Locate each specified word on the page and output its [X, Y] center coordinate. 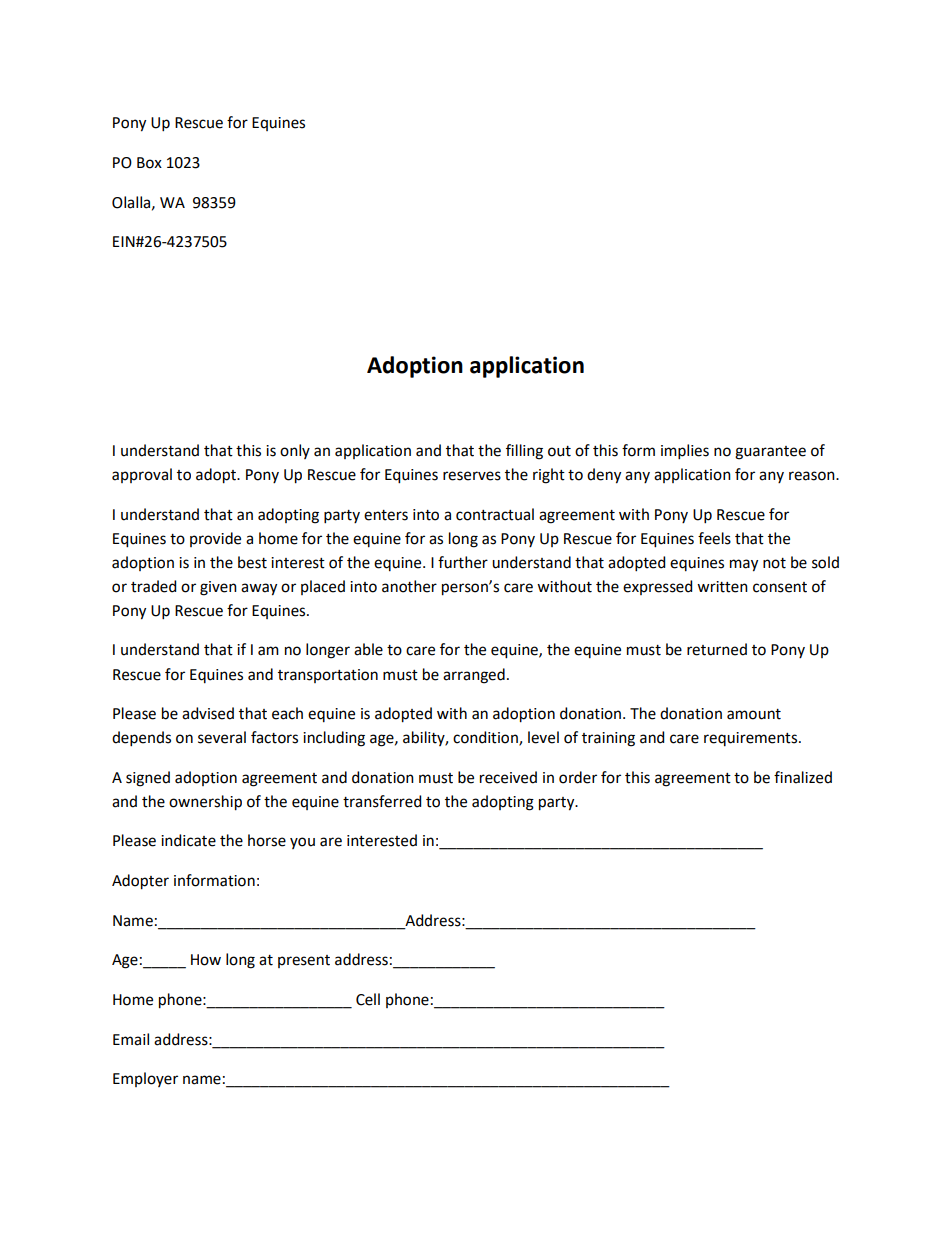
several [222, 737]
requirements [752, 739]
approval [142, 475]
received [508, 777]
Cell [368, 999]
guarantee [770, 453]
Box [149, 163]
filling [524, 452]
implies [685, 451]
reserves [472, 476]
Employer [145, 1079]
